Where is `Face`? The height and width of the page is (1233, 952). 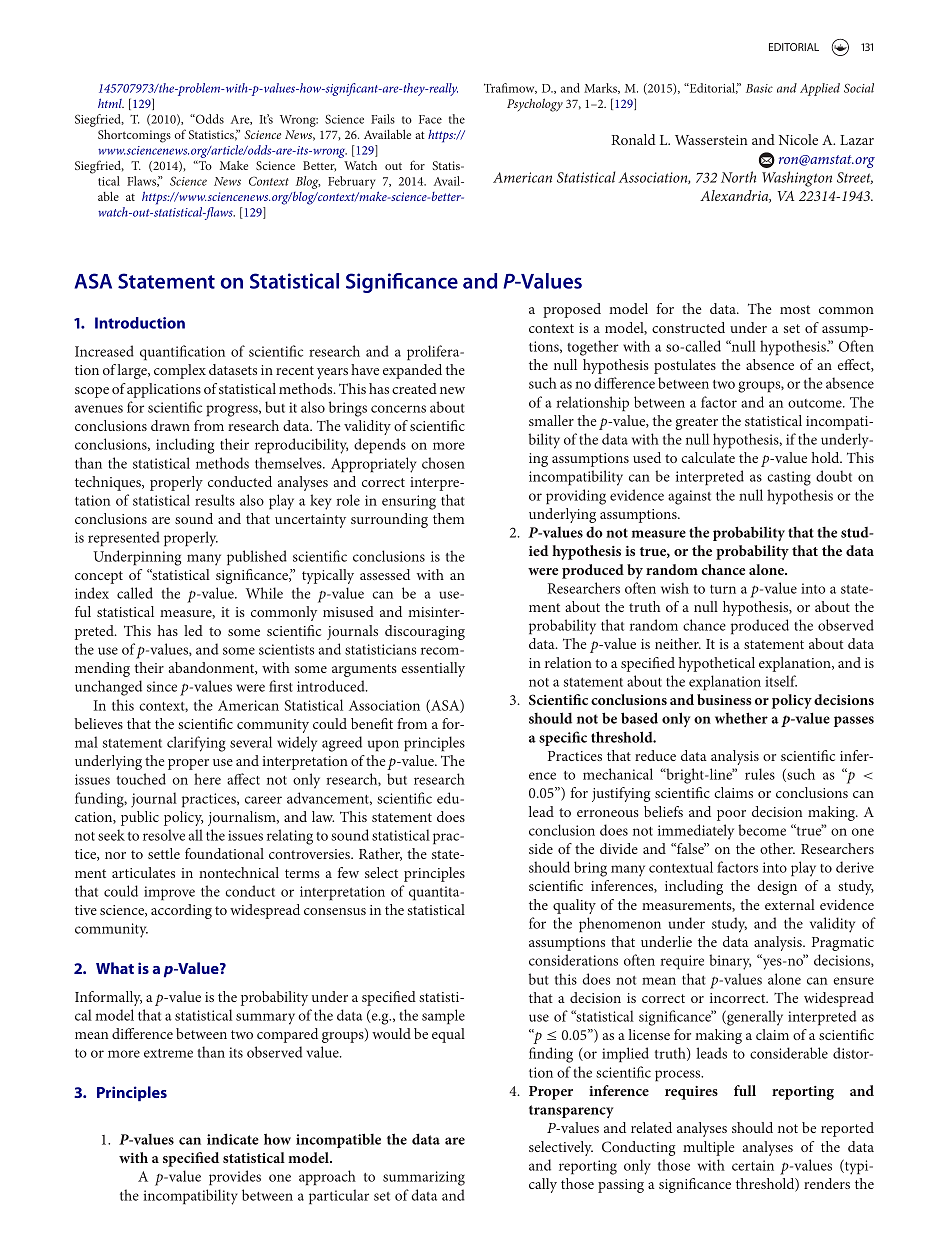
Face is located at coordinates (430, 119).
